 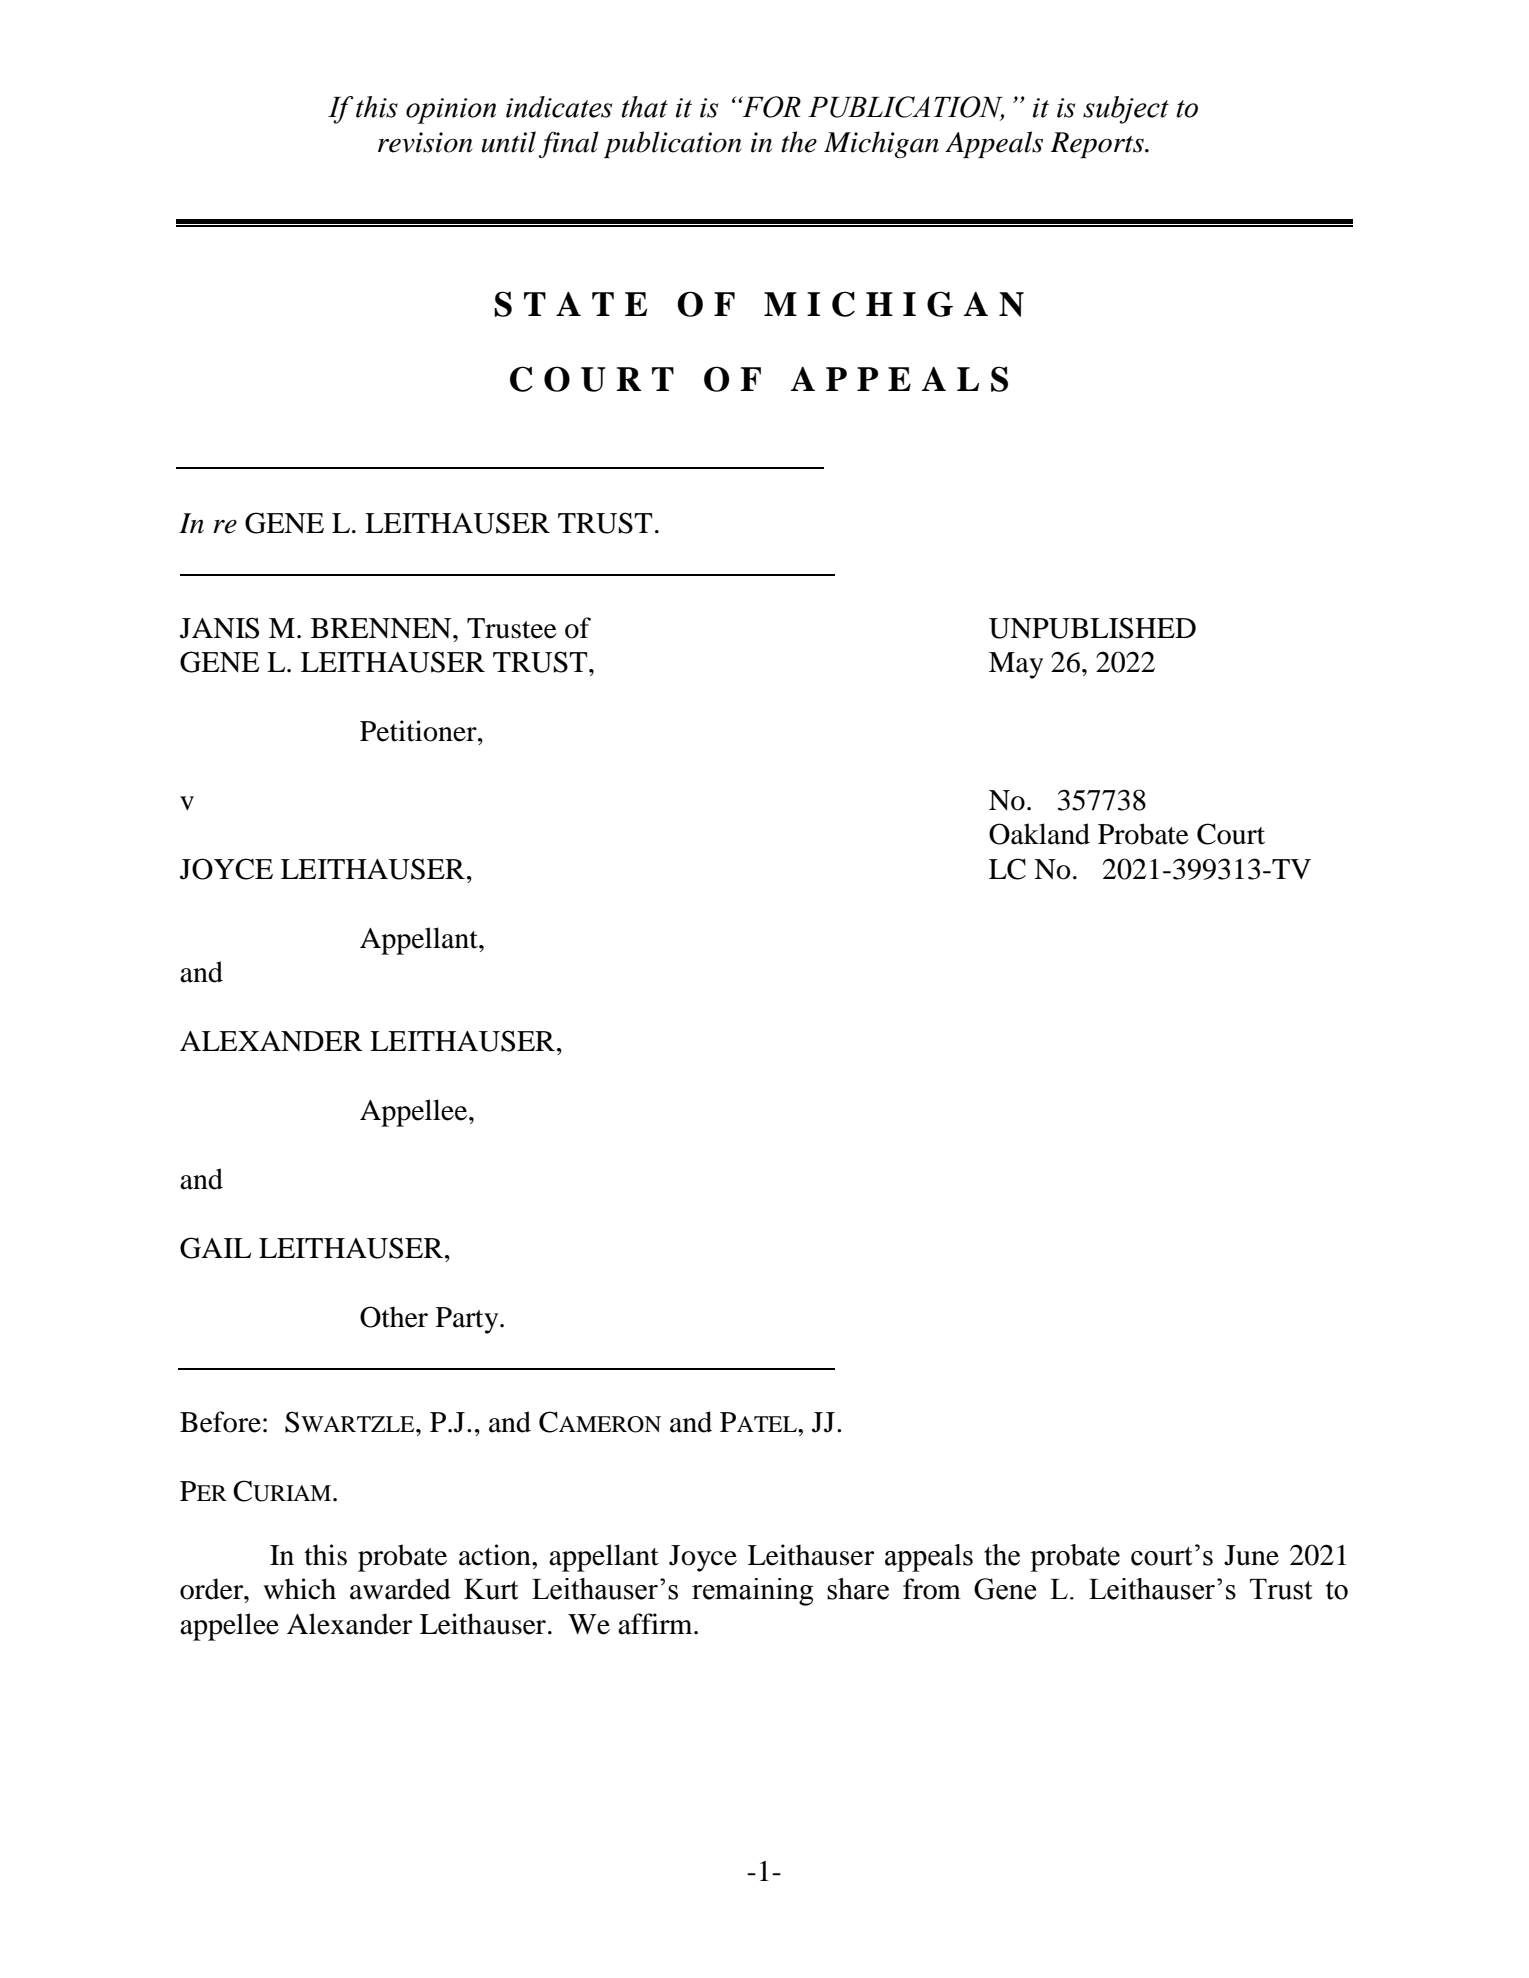 I want to click on June, so click(x=1251, y=1555).
